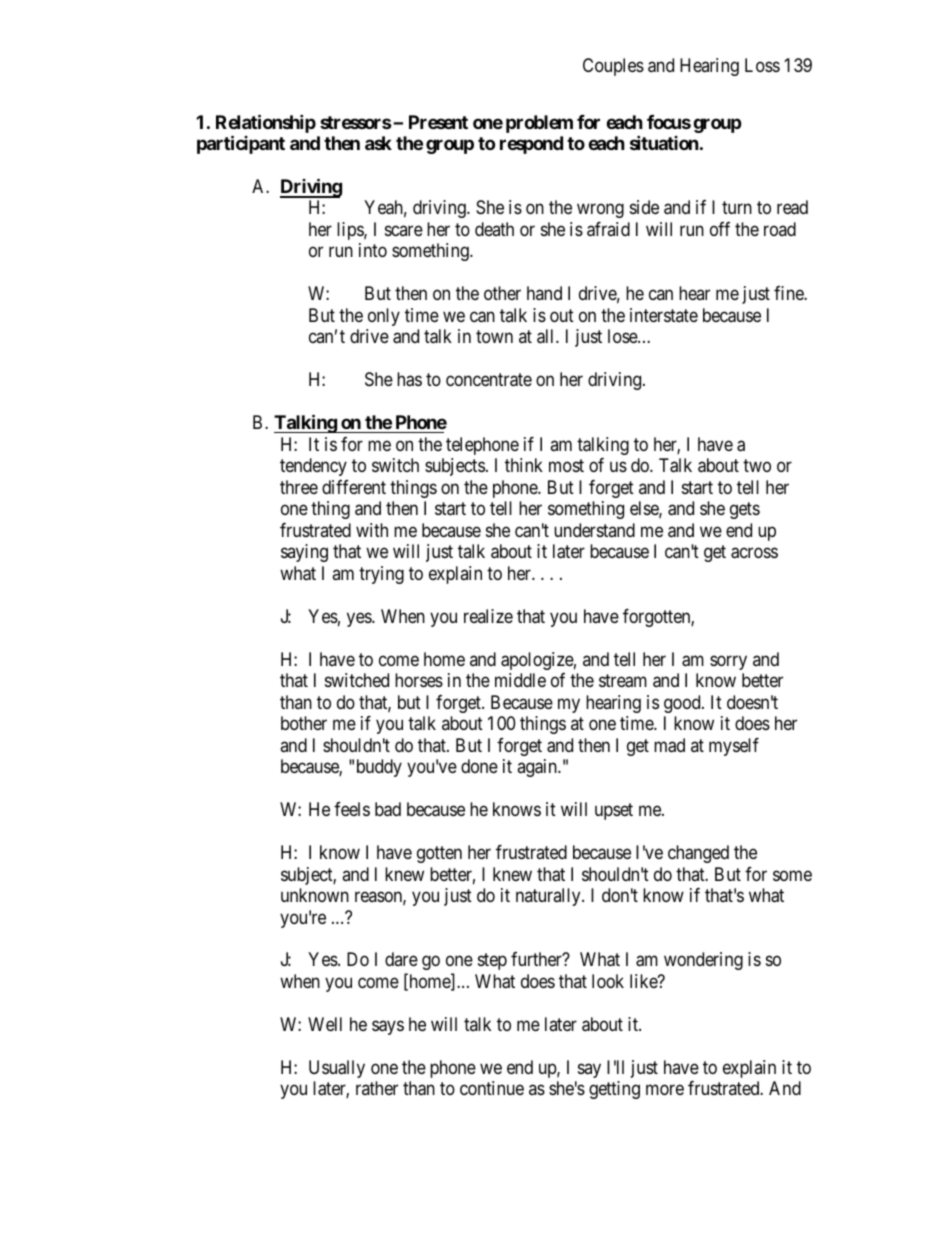 Image resolution: width=952 pixels, height=1233 pixels. Describe the element at coordinates (539, 124) in the document. I see `problem` at that location.
